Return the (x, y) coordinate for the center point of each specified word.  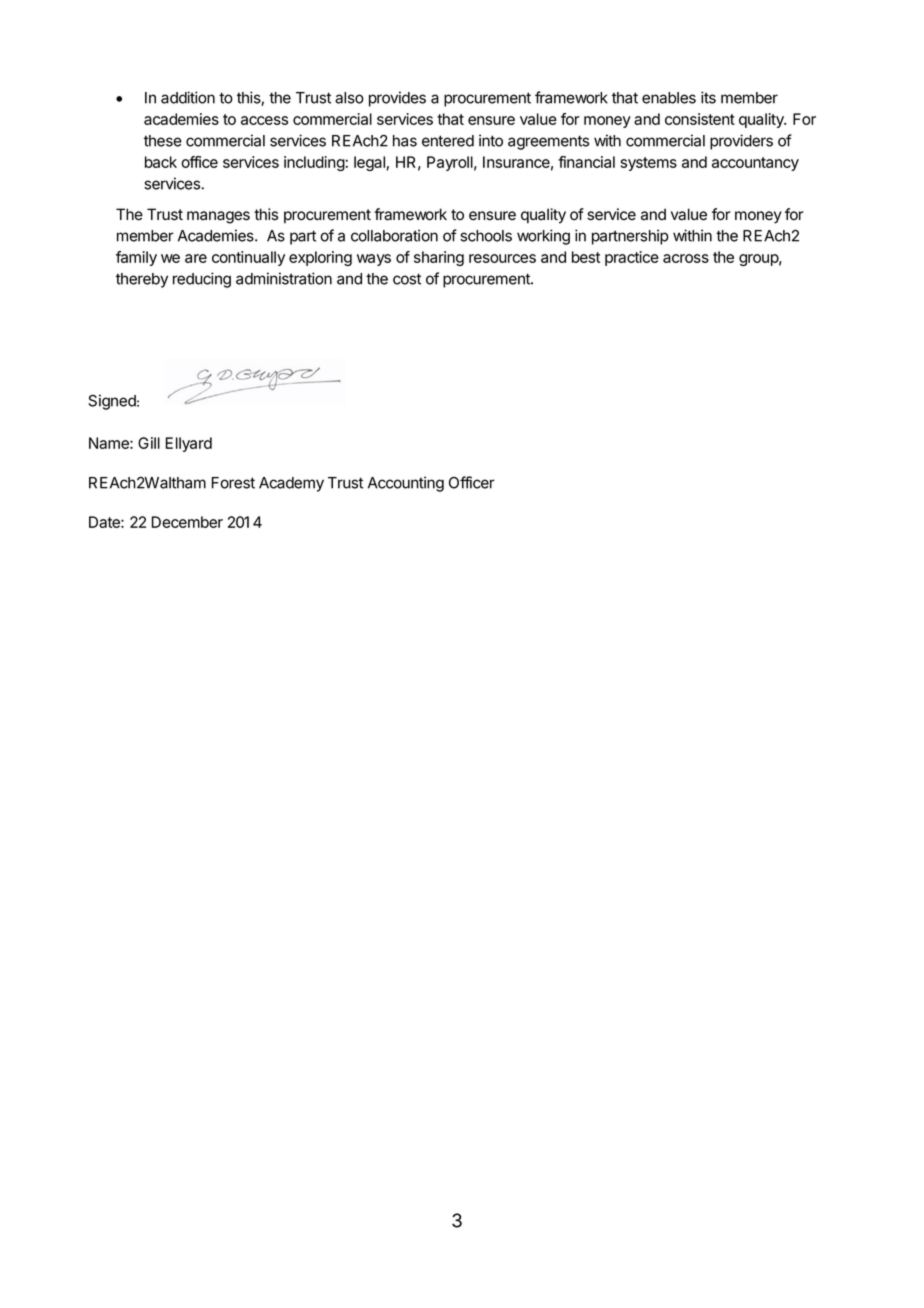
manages (218, 217)
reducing (202, 280)
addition (188, 97)
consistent (700, 119)
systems (649, 164)
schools (486, 236)
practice (632, 258)
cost (407, 279)
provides (397, 99)
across (686, 258)
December (187, 522)
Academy (291, 484)
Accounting (406, 484)
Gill (149, 443)
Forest (233, 483)
